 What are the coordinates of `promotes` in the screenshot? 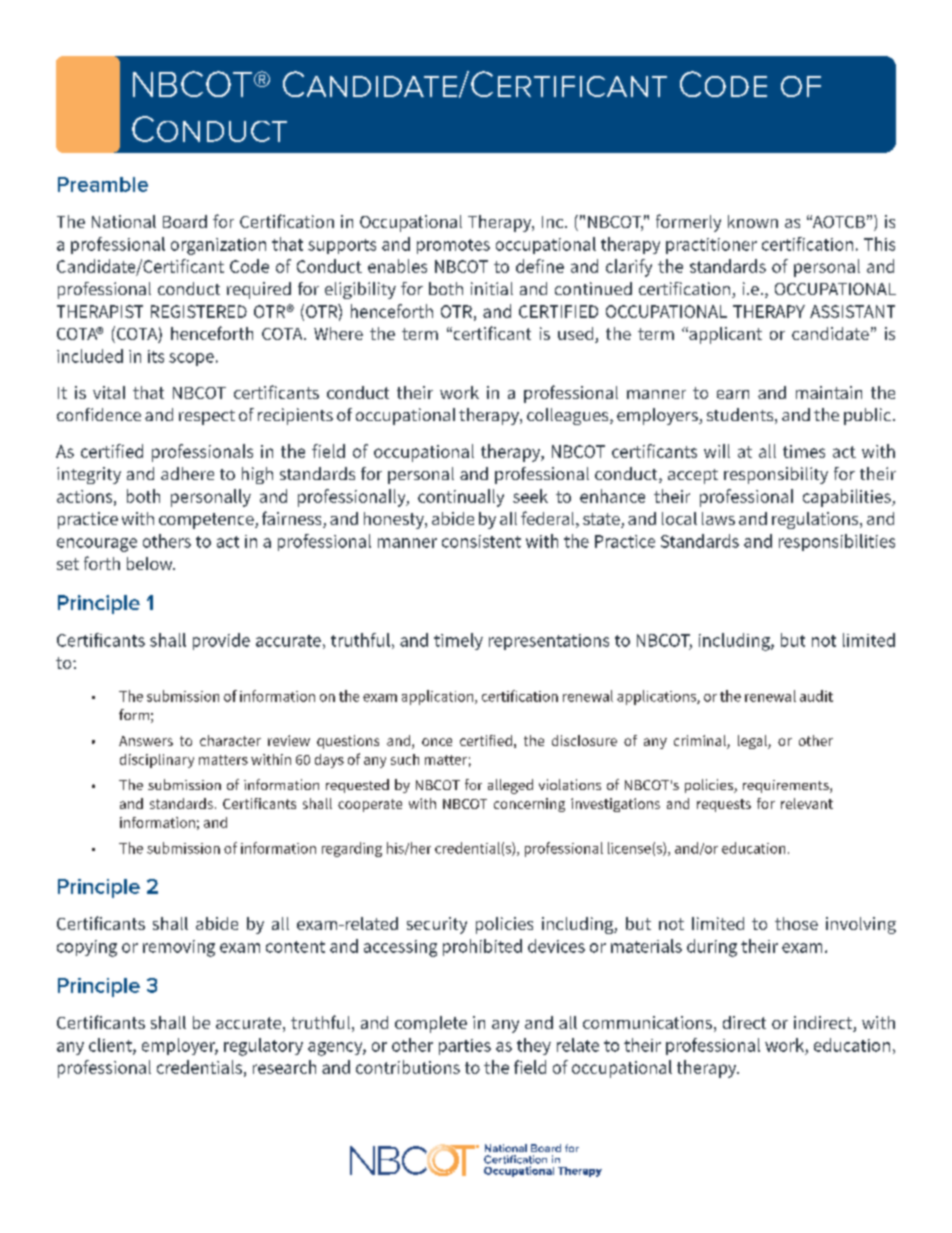 It's located at (453, 246).
